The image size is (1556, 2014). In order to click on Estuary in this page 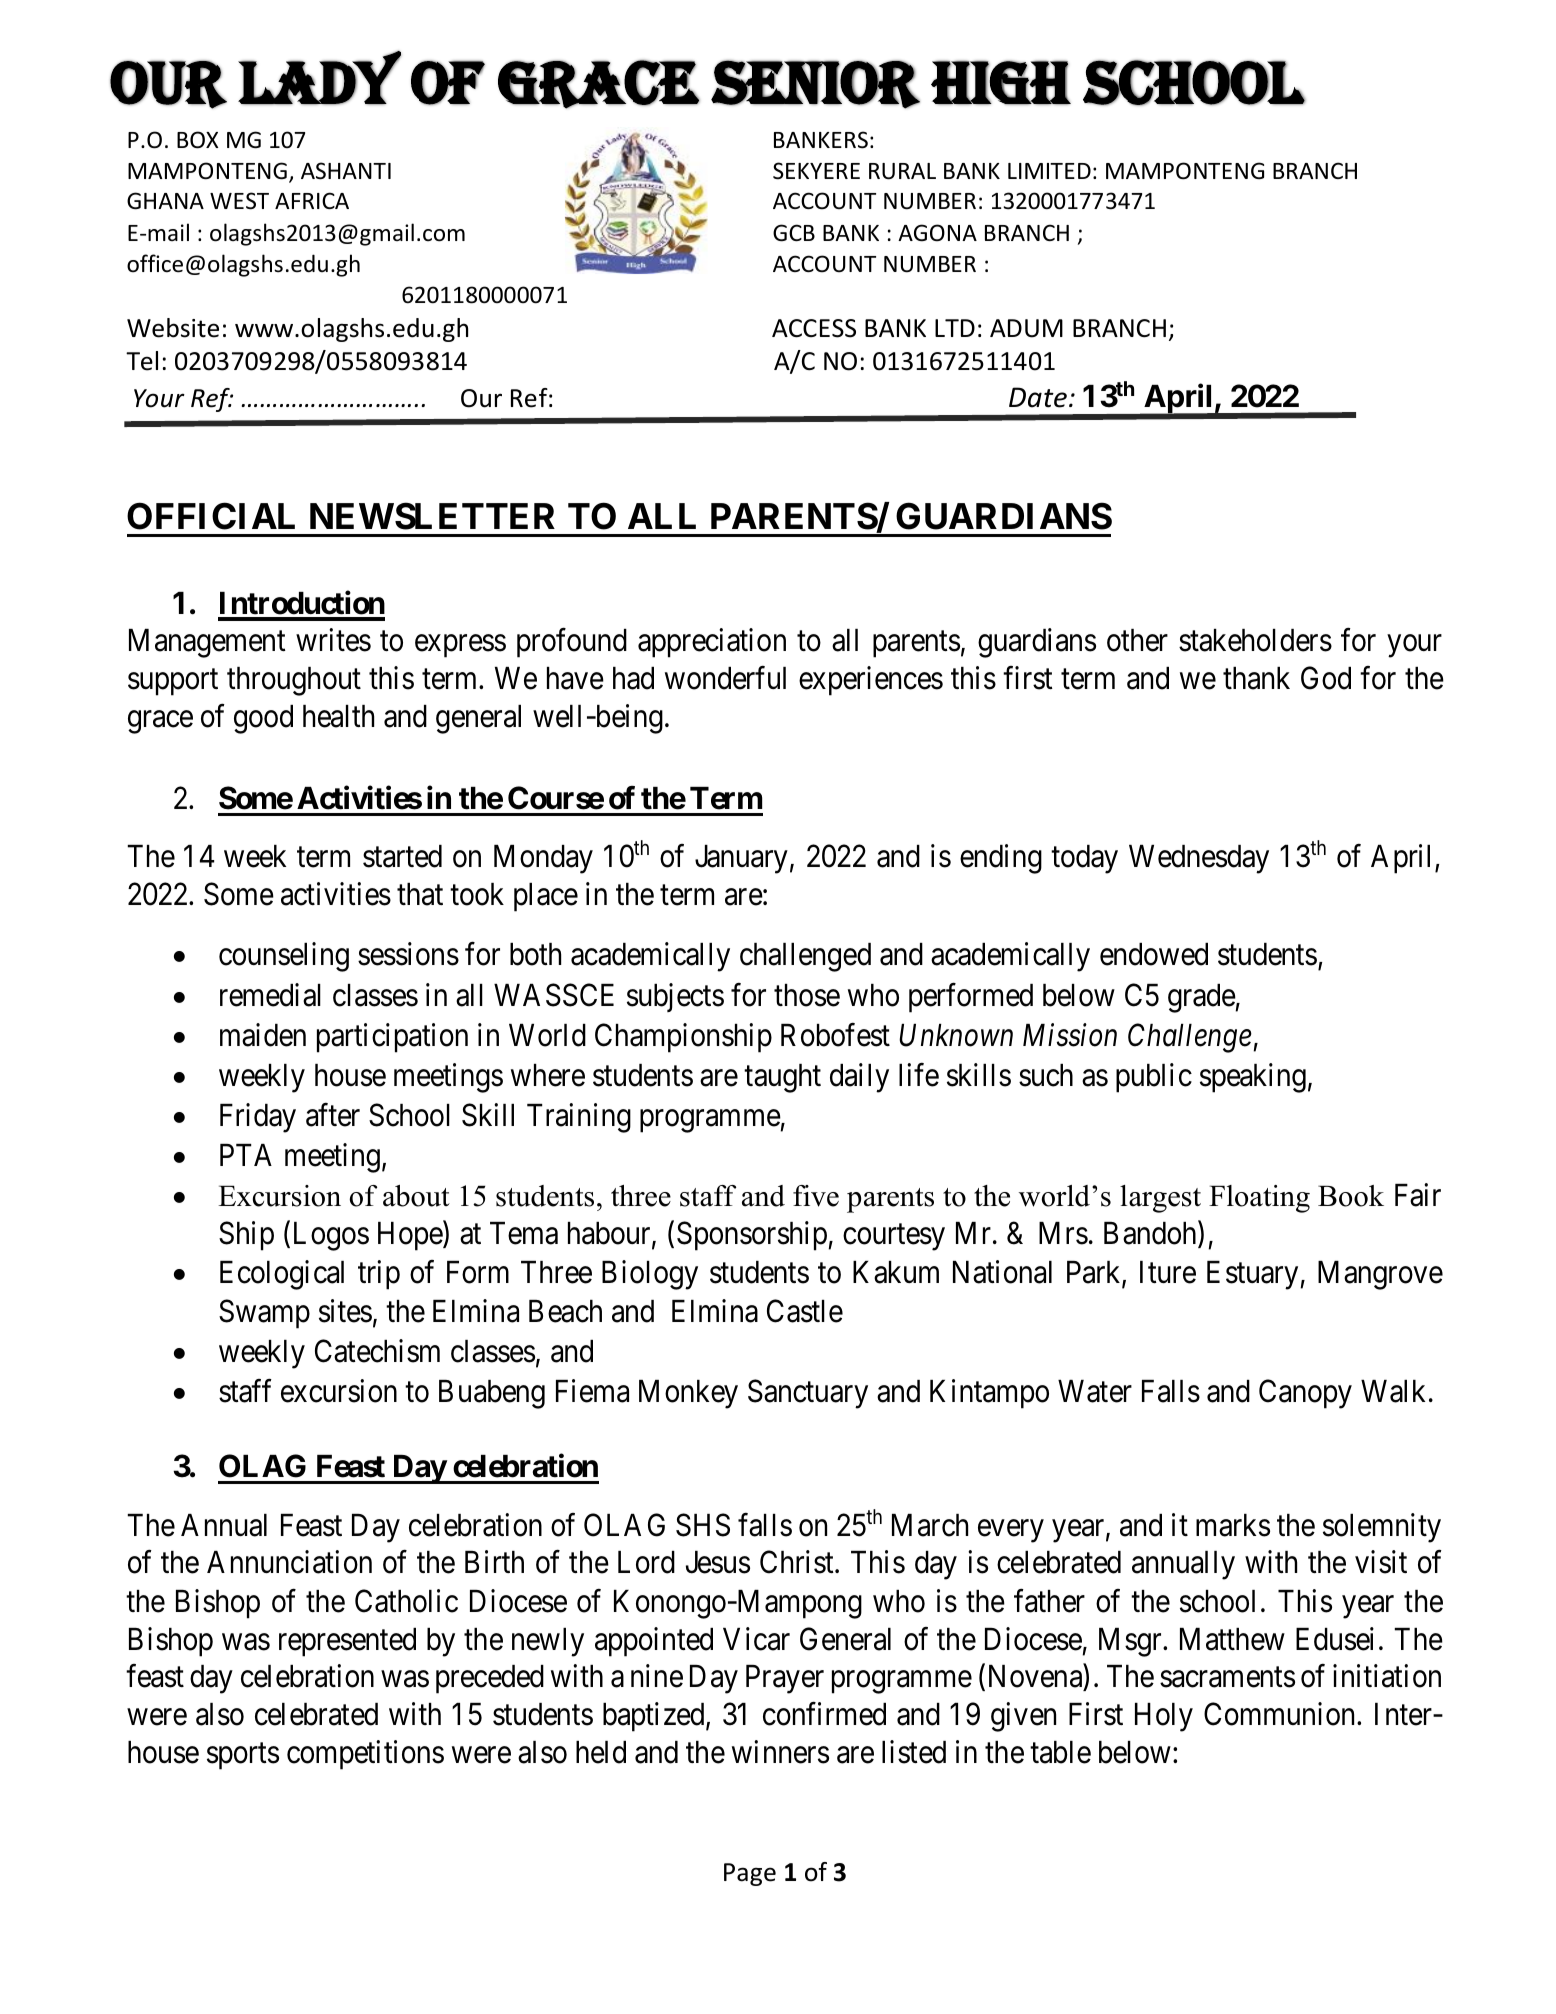, I will do `click(1254, 1275)`.
